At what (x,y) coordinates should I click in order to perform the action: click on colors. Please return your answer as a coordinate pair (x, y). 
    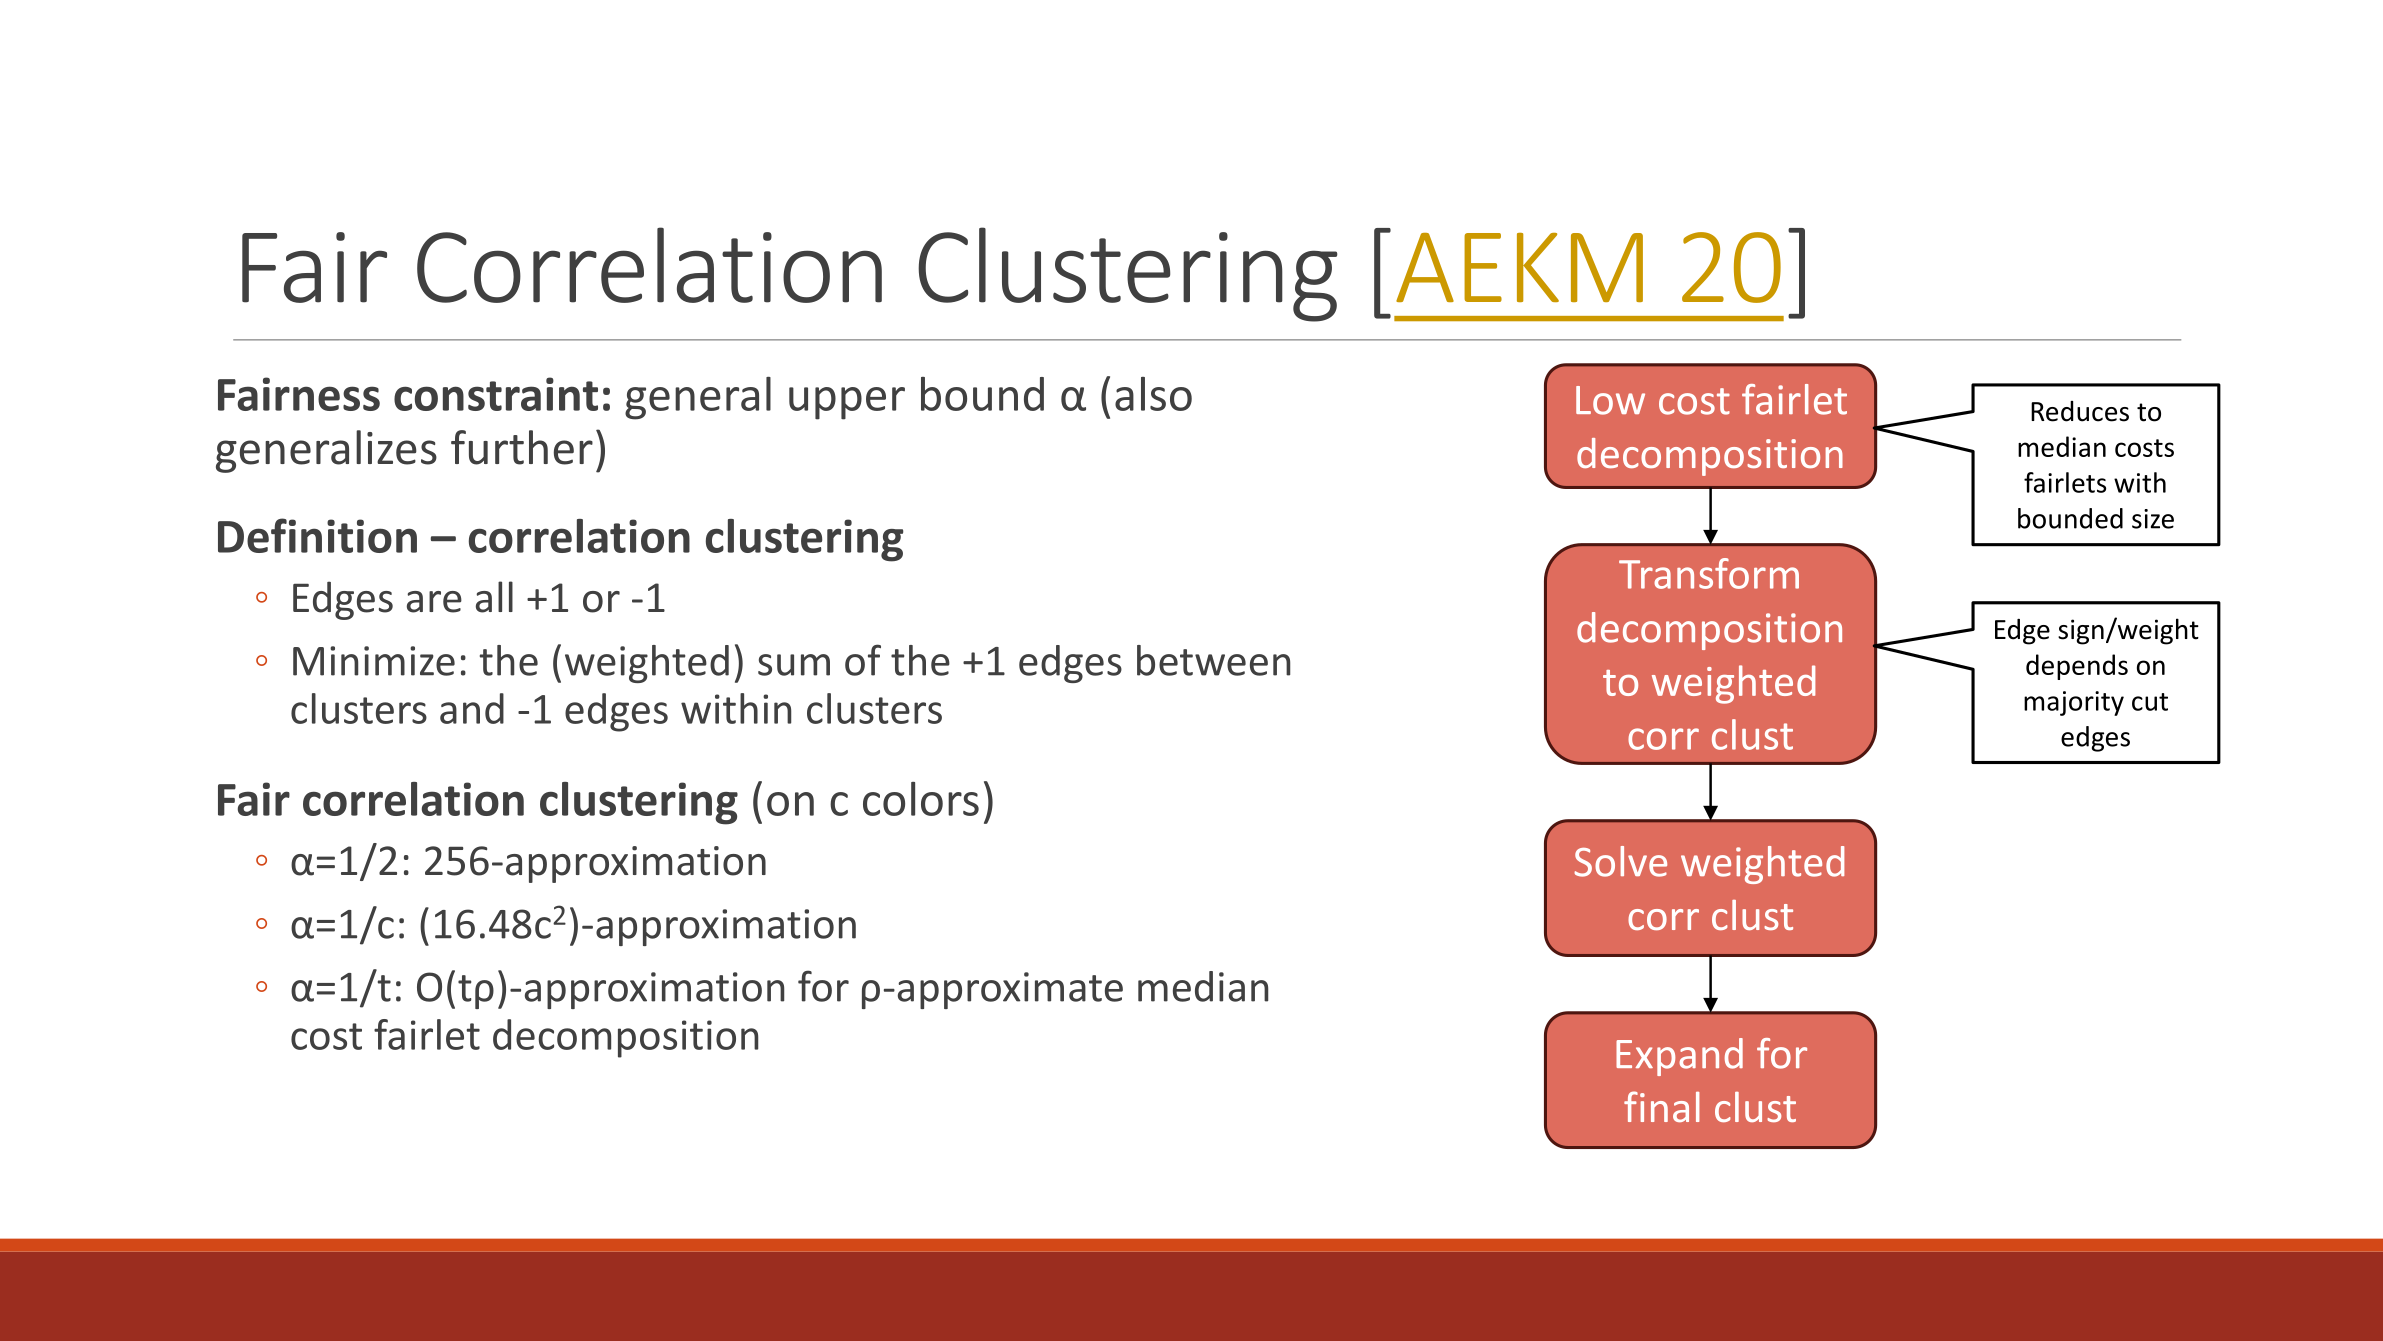
    Looking at the image, I should click on (921, 799).
